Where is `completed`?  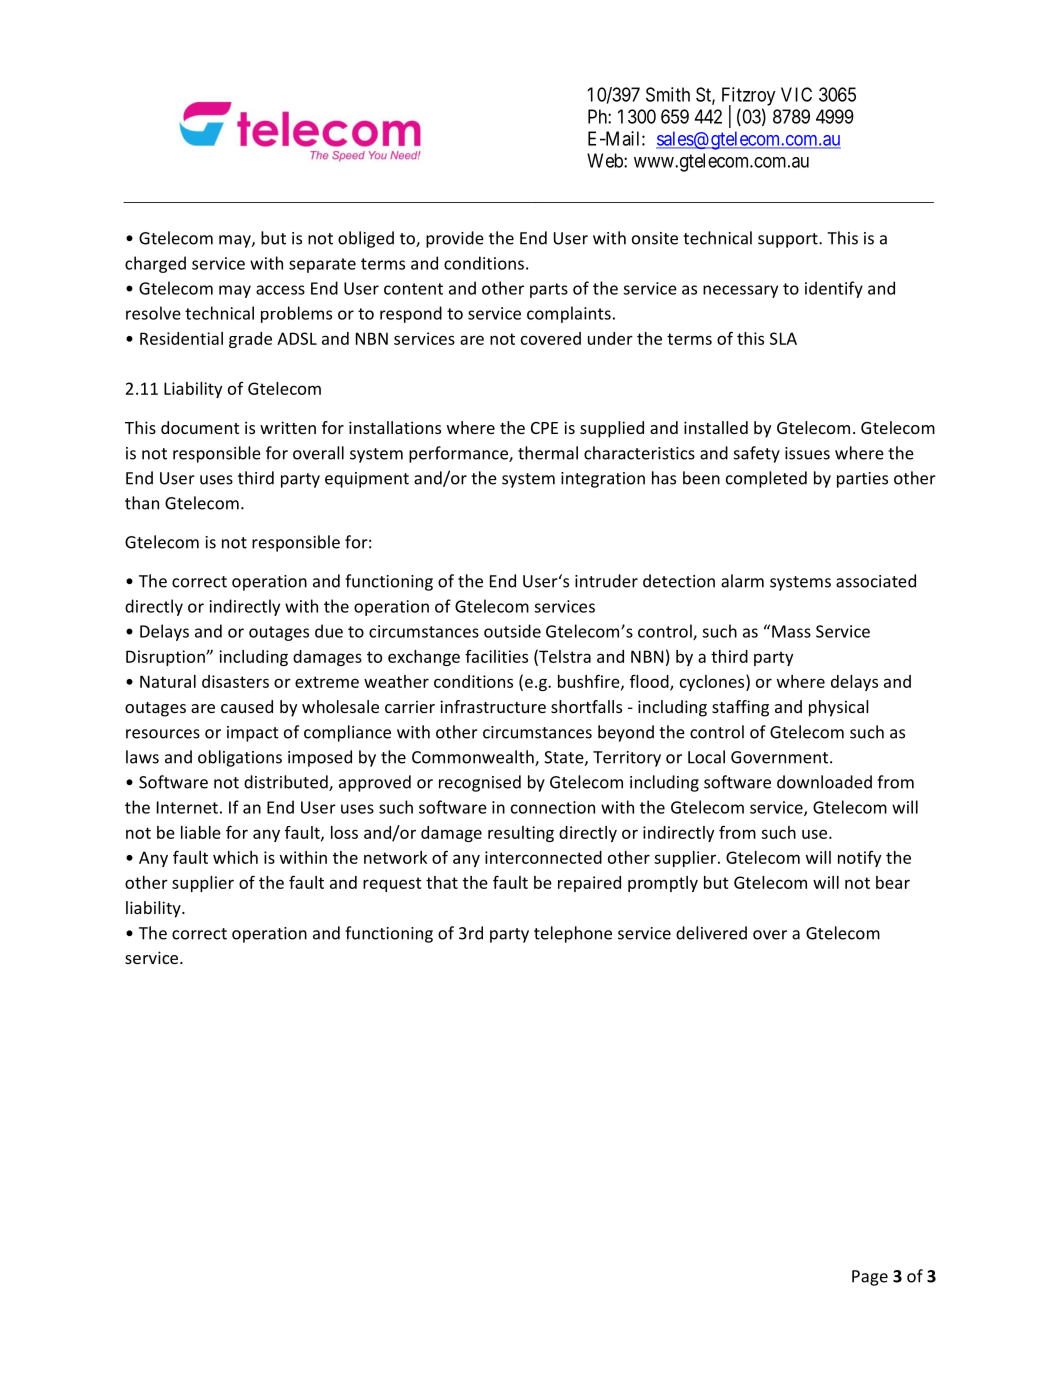 completed is located at coordinates (766, 479).
